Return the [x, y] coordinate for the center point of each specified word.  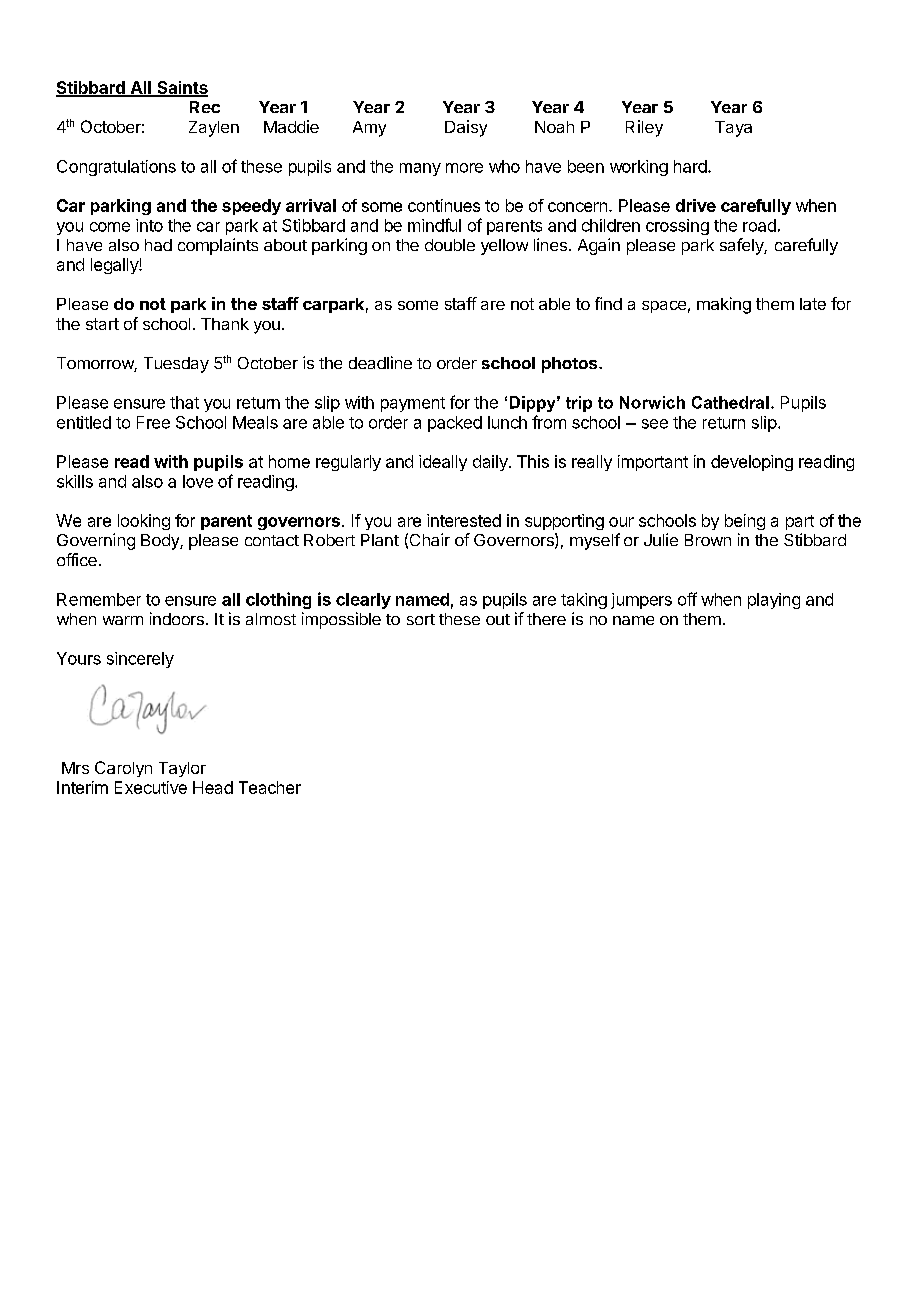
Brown [708, 540]
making [724, 305]
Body [161, 542]
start [102, 324]
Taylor [182, 769]
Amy [369, 129]
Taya [733, 129]
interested [464, 520]
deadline [380, 362]
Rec [205, 107]
